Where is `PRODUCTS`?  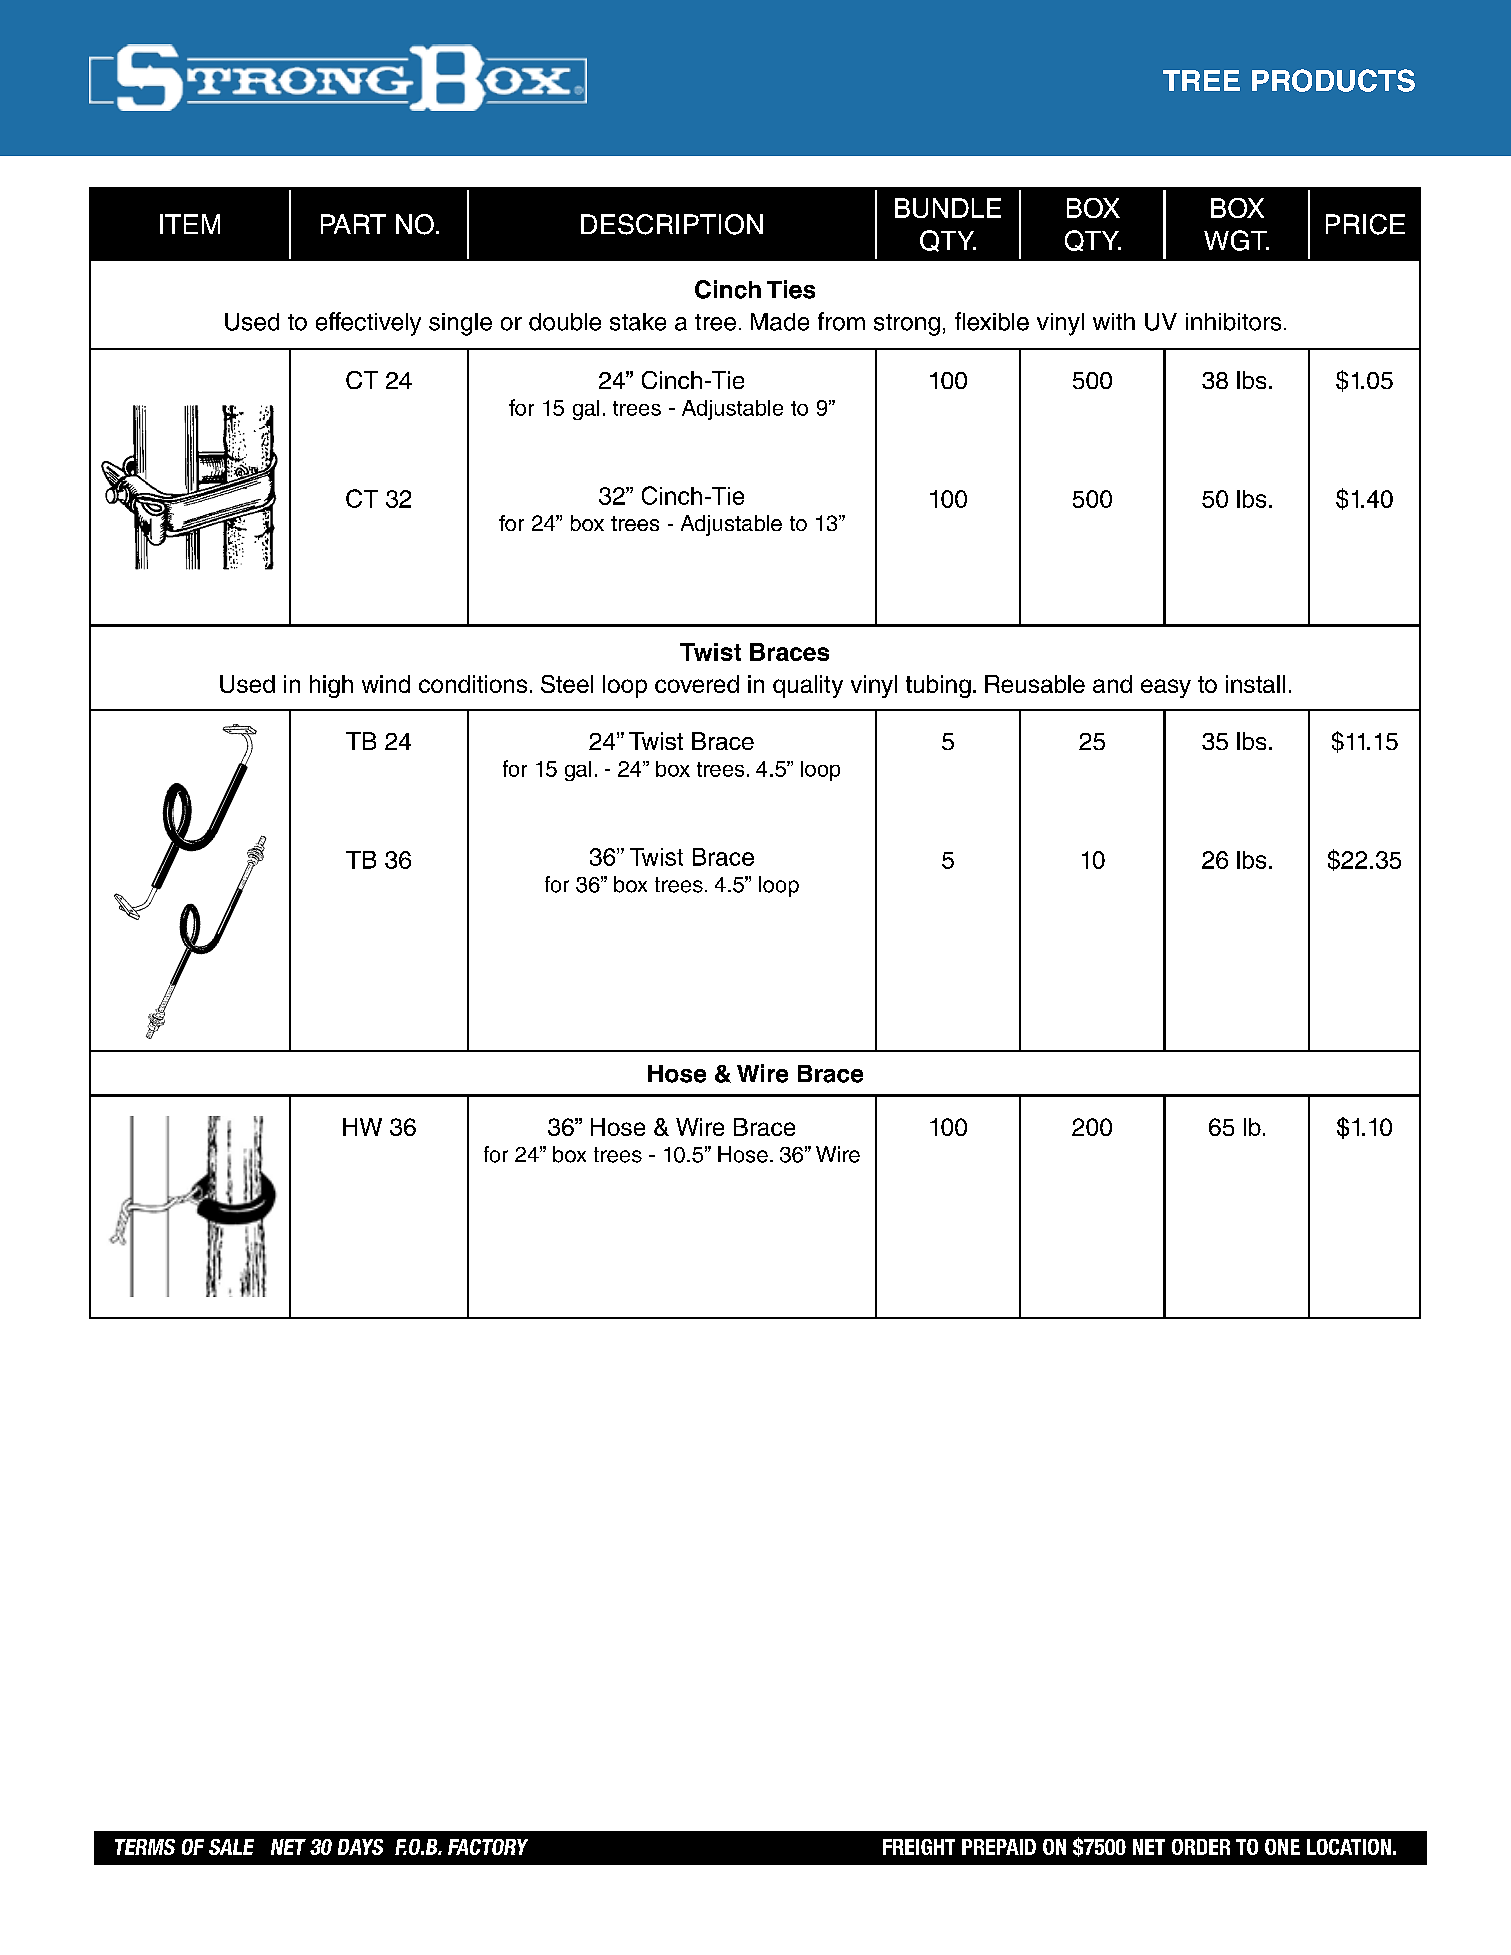
PRODUCTS is located at coordinates (1333, 80).
